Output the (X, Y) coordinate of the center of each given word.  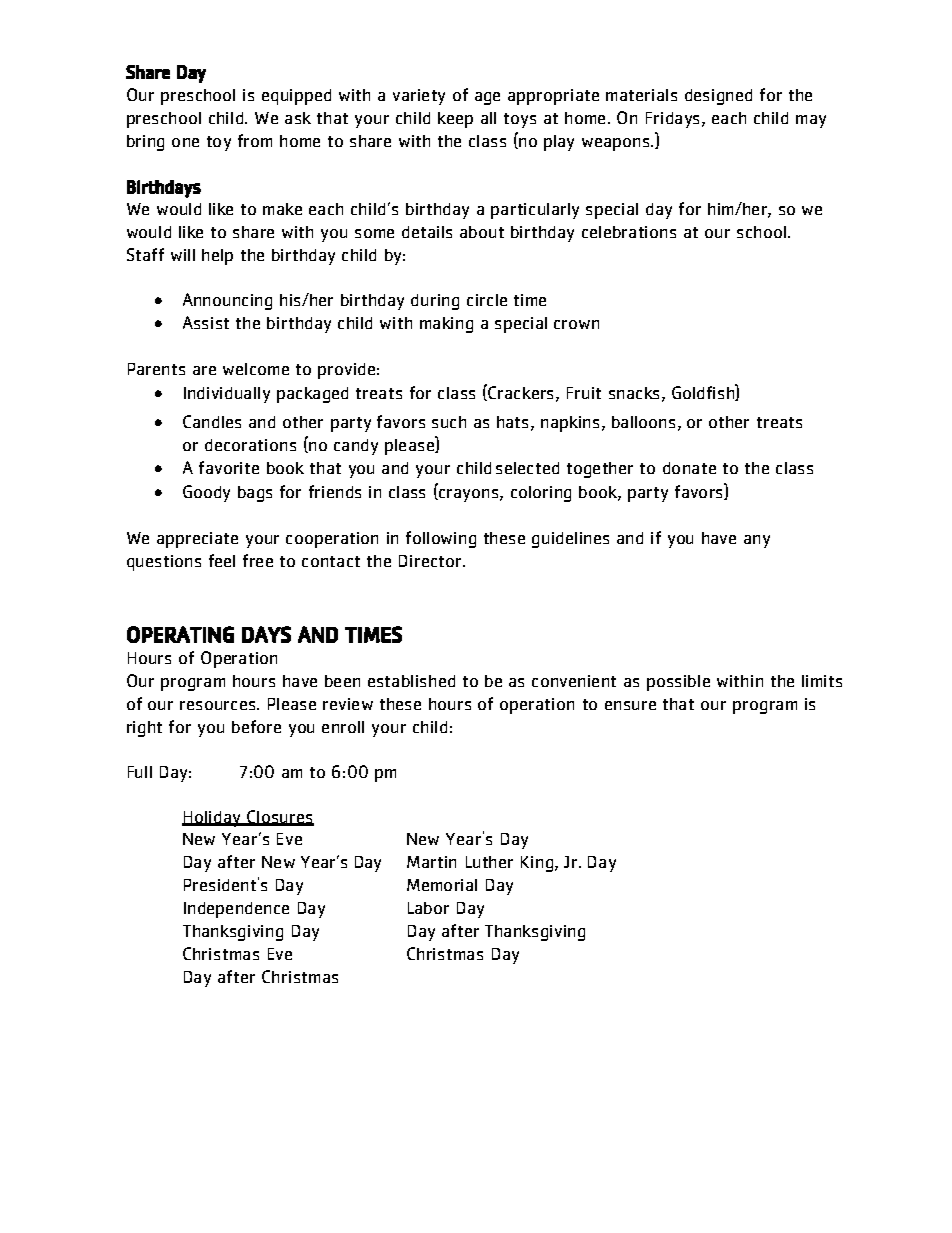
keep (455, 120)
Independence (236, 910)
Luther (489, 862)
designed (718, 97)
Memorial (442, 885)
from (255, 140)
